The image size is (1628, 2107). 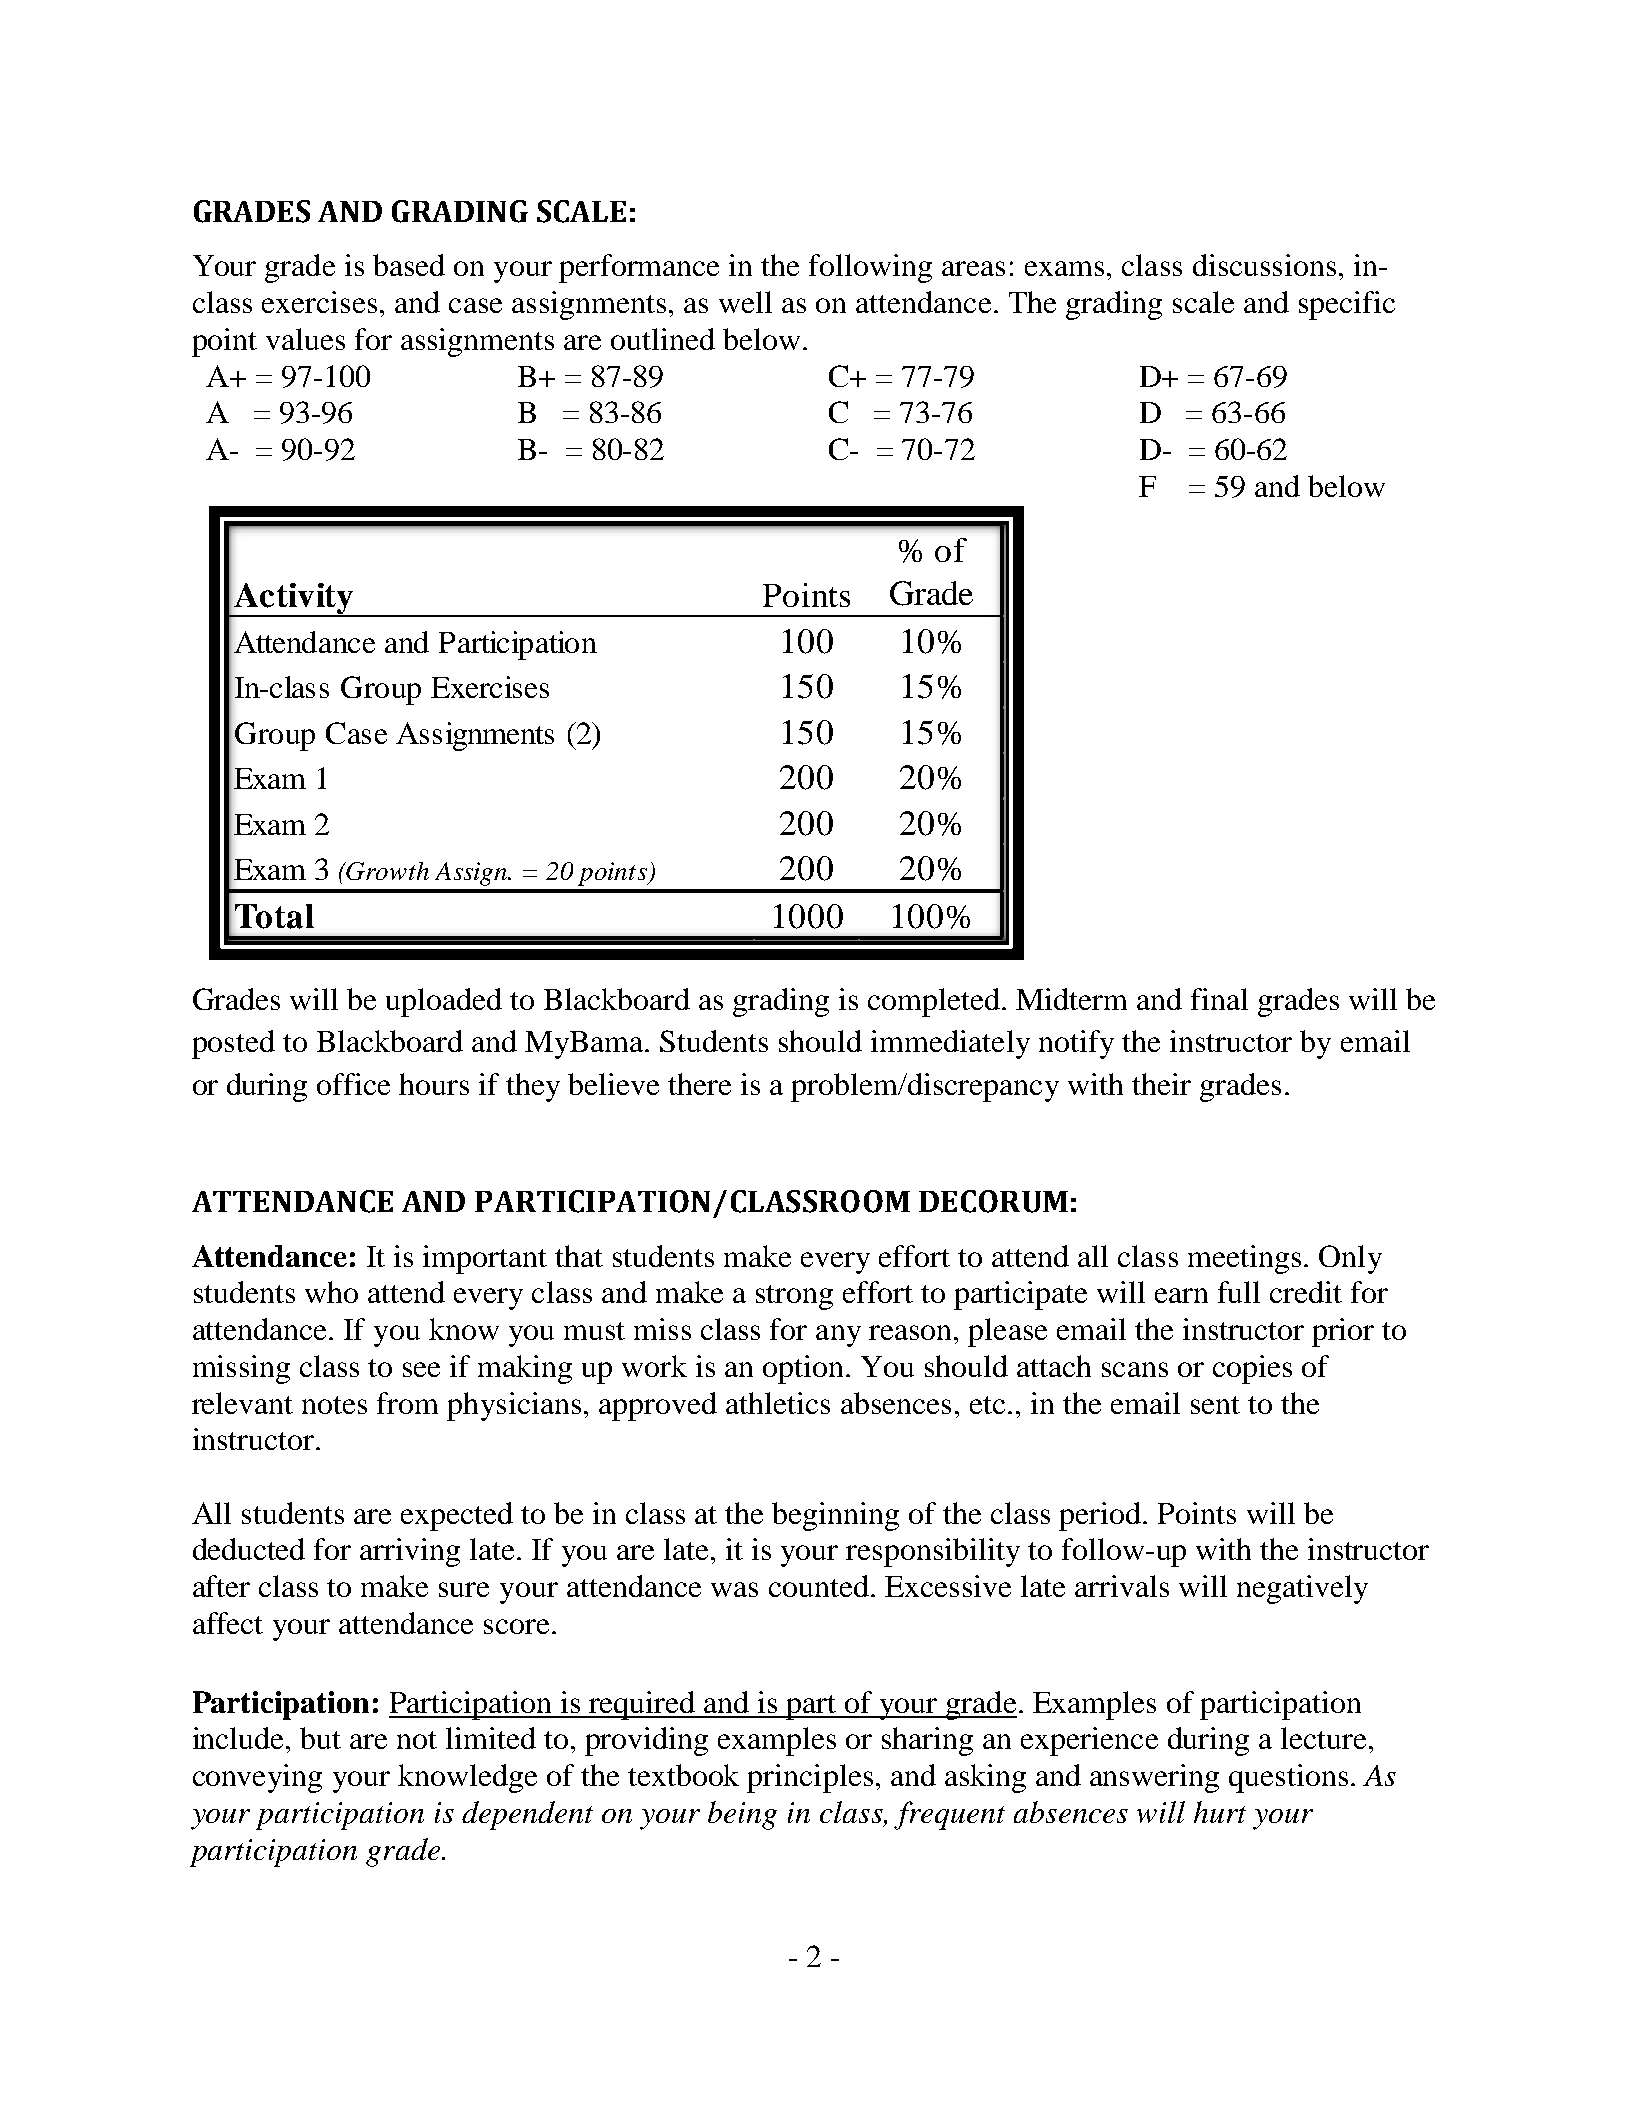 What do you see at coordinates (794, 1297) in the document?
I see `strong` at bounding box center [794, 1297].
